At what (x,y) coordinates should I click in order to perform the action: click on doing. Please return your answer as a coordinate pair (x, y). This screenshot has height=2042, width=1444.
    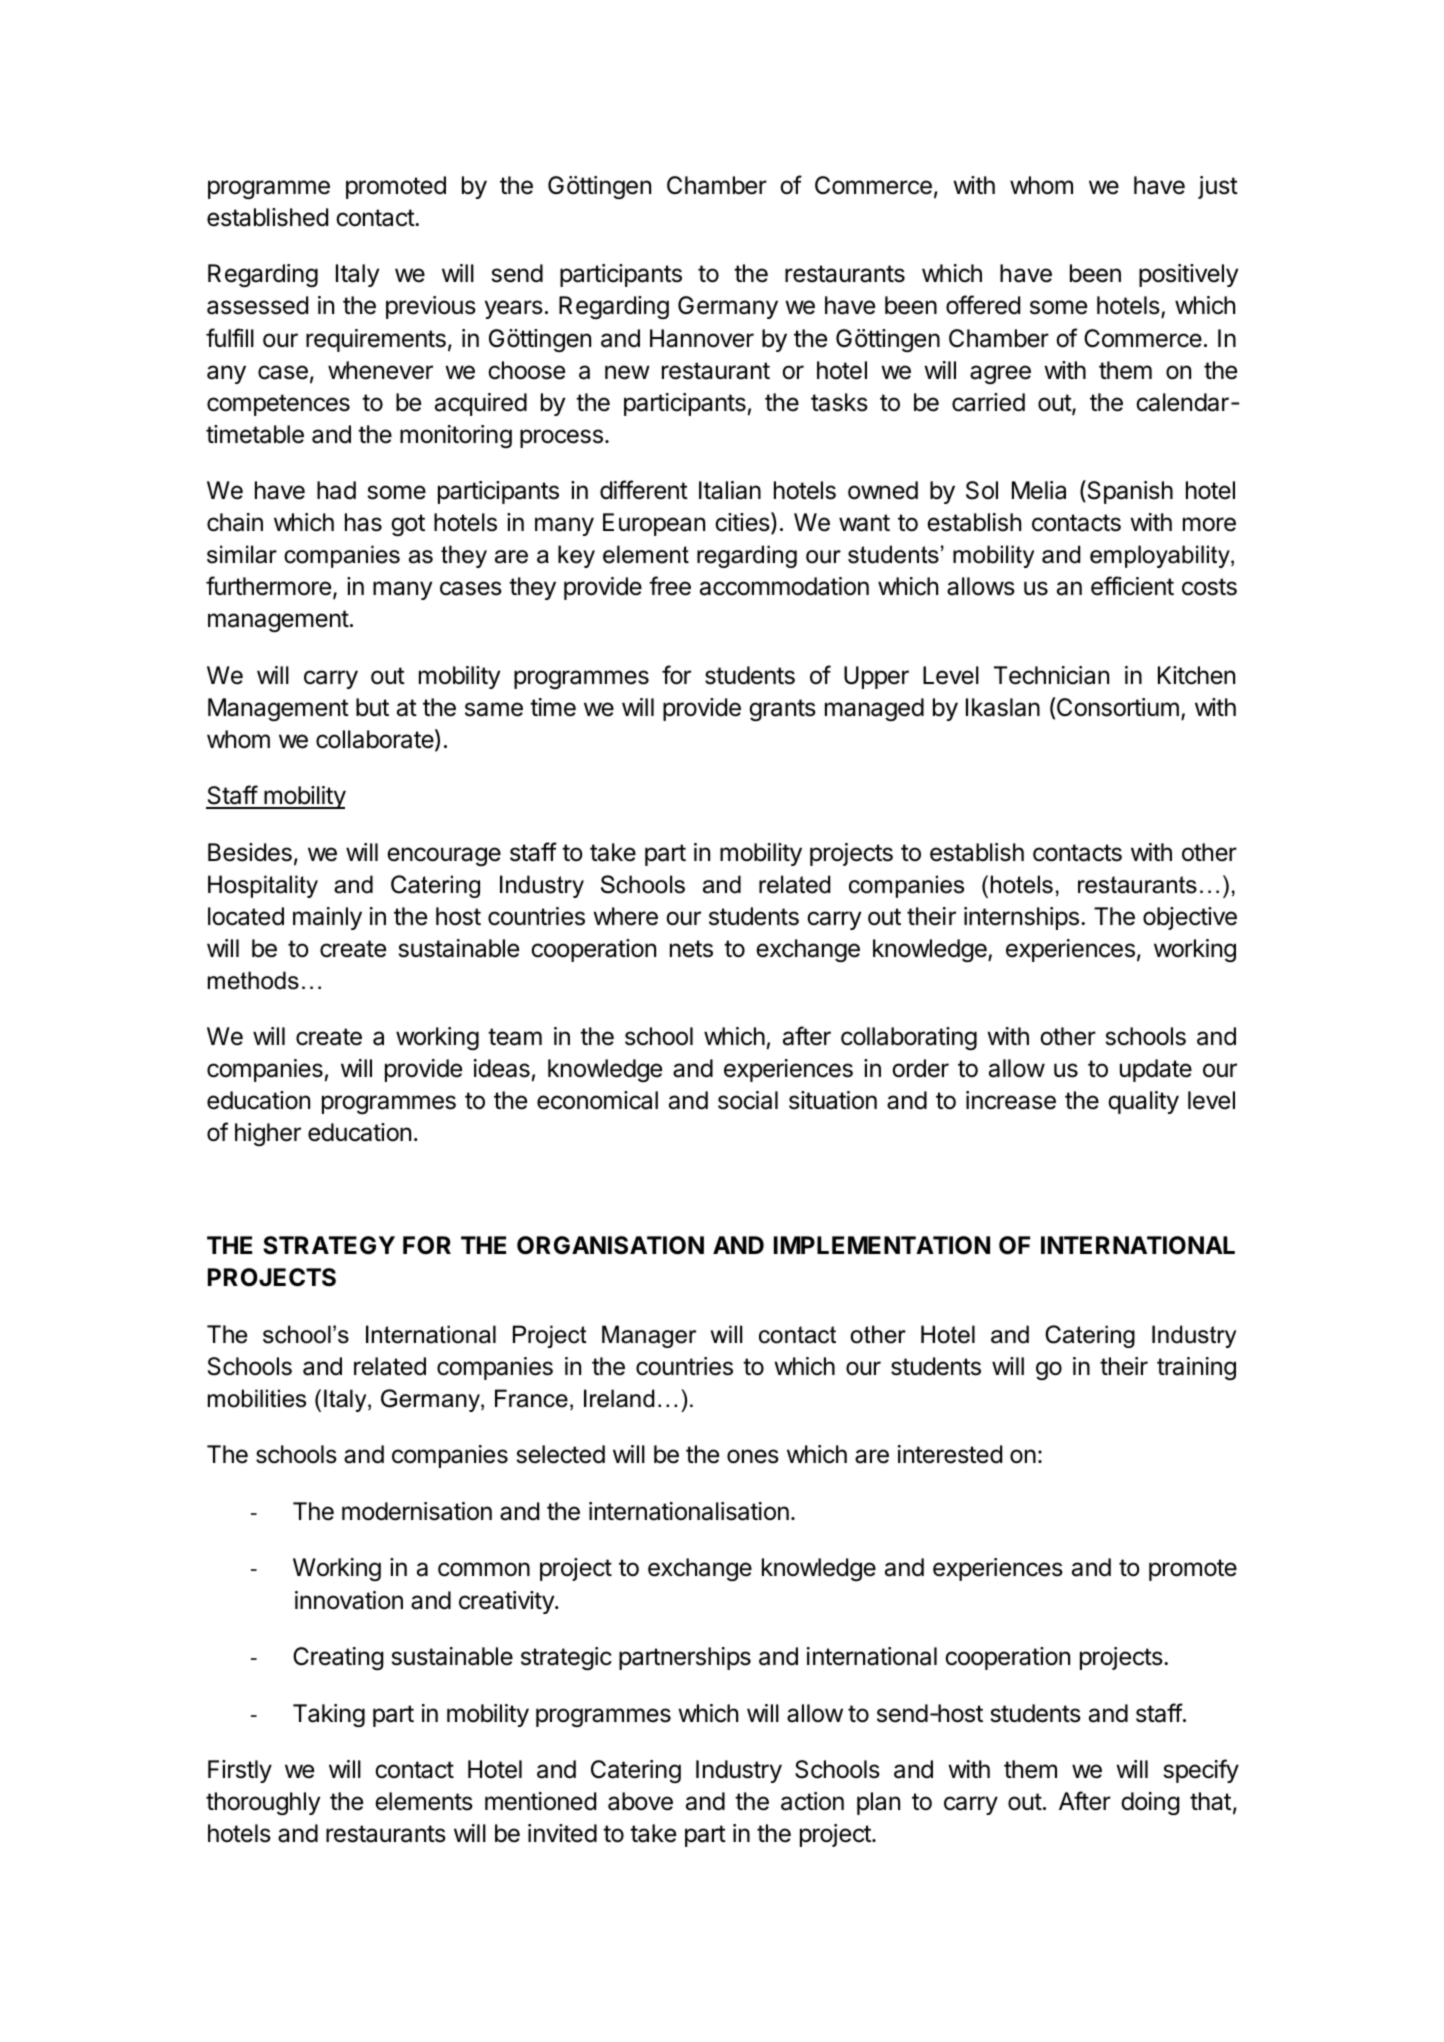
    Looking at the image, I should click on (1150, 1803).
